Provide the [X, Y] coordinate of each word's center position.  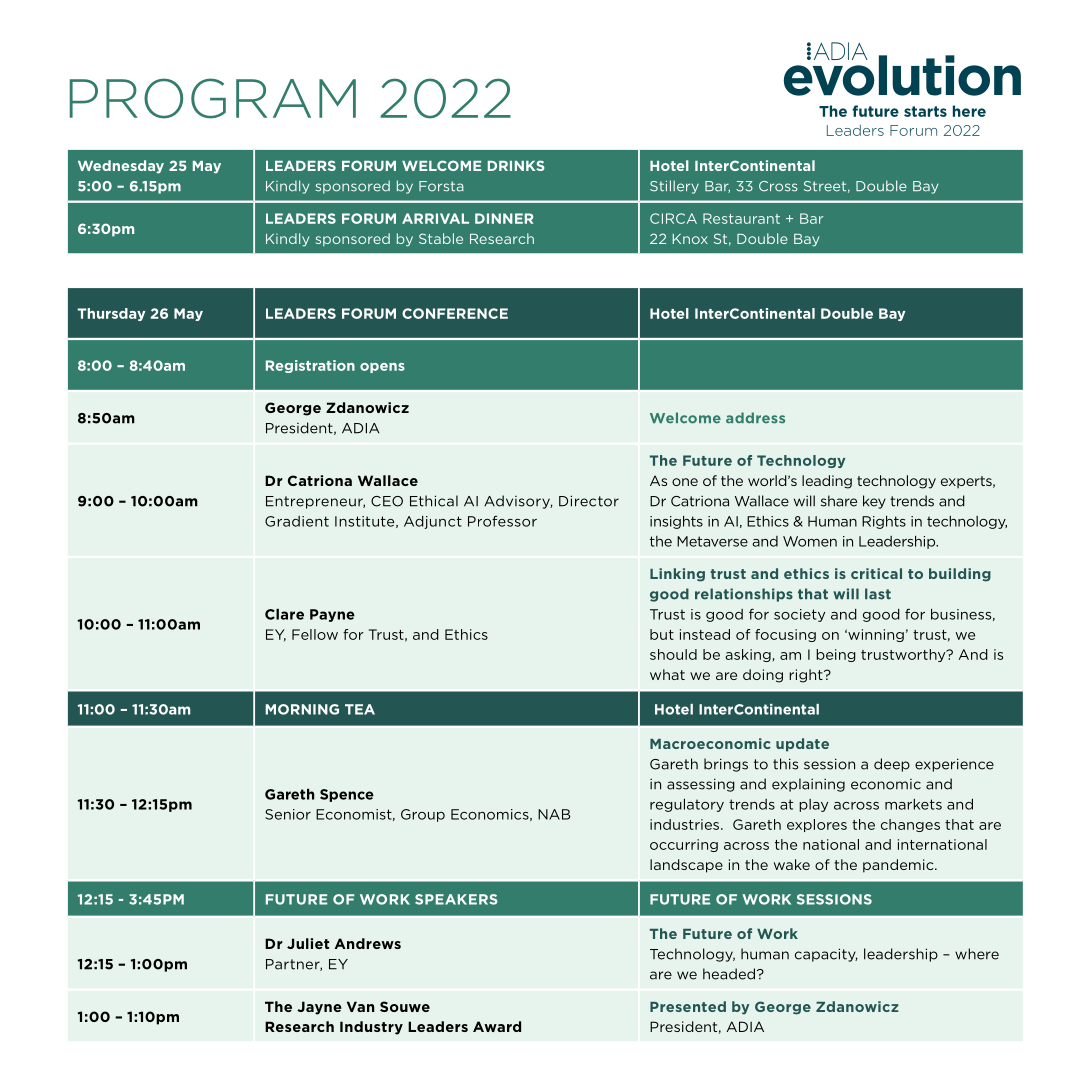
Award [497, 1026]
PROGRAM [213, 98]
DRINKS [516, 165]
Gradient [297, 521]
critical [876, 573]
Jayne [319, 1008]
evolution [902, 74]
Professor [502, 521]
